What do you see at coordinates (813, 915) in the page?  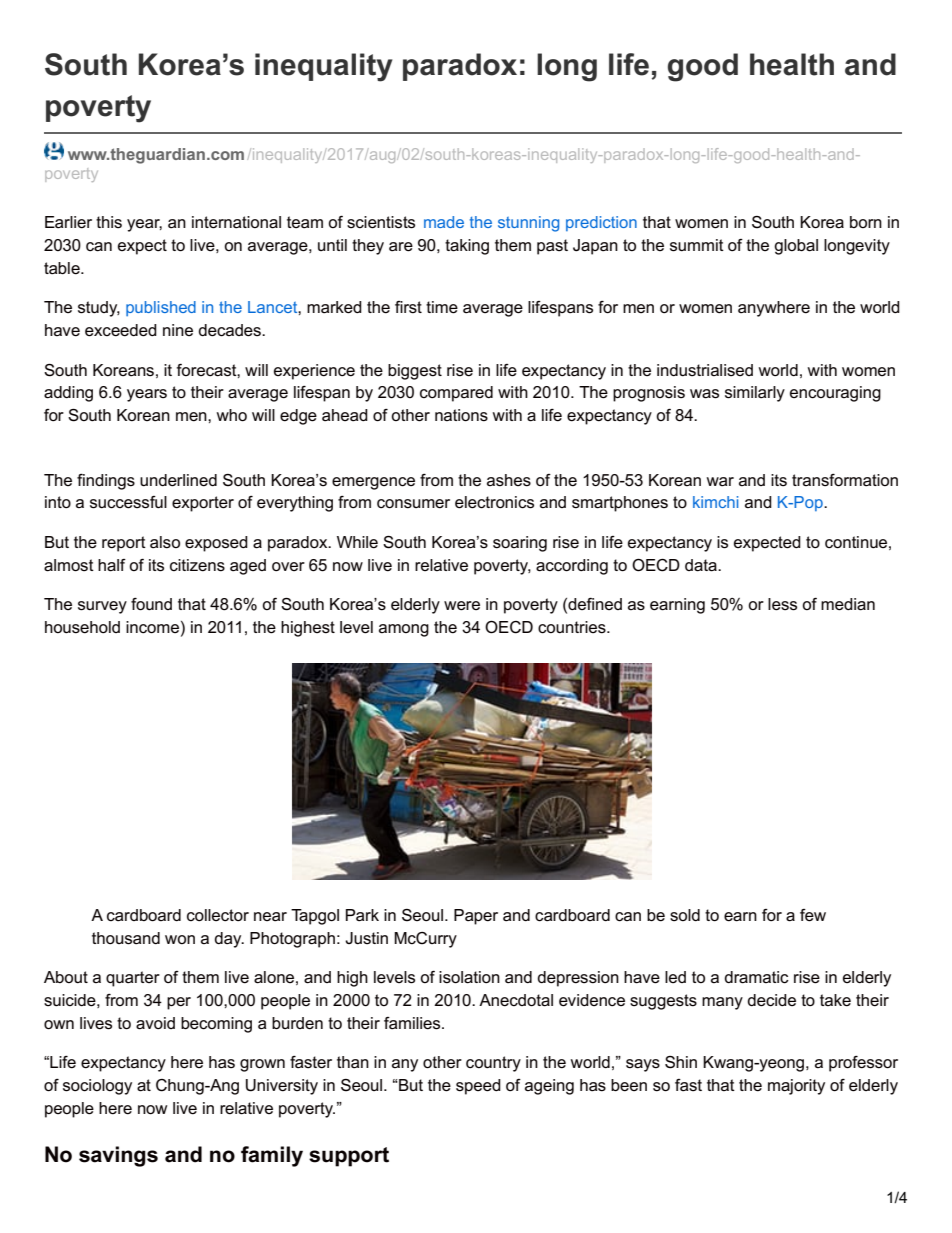 I see `few` at bounding box center [813, 915].
